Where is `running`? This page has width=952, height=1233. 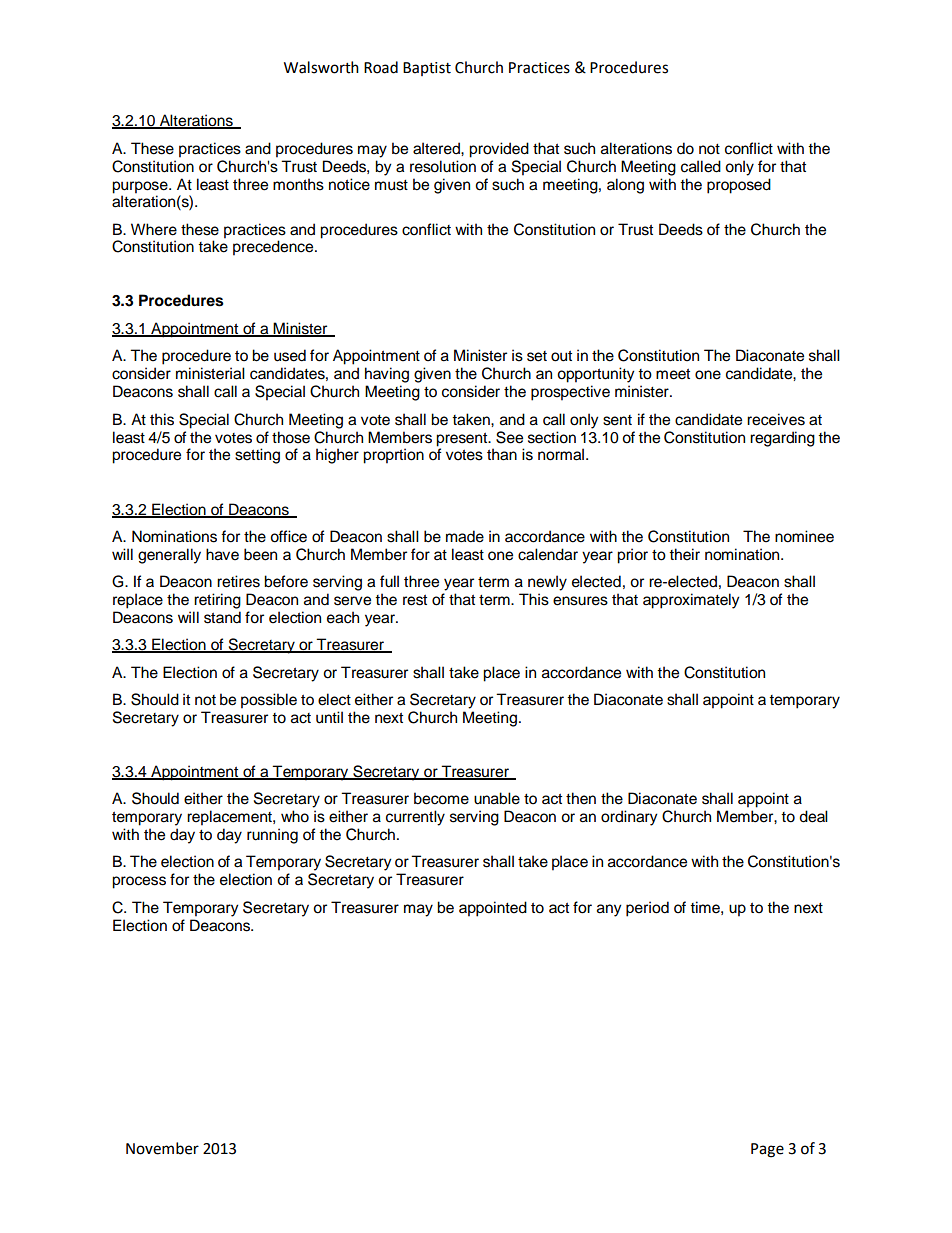
running is located at coordinates (272, 836).
